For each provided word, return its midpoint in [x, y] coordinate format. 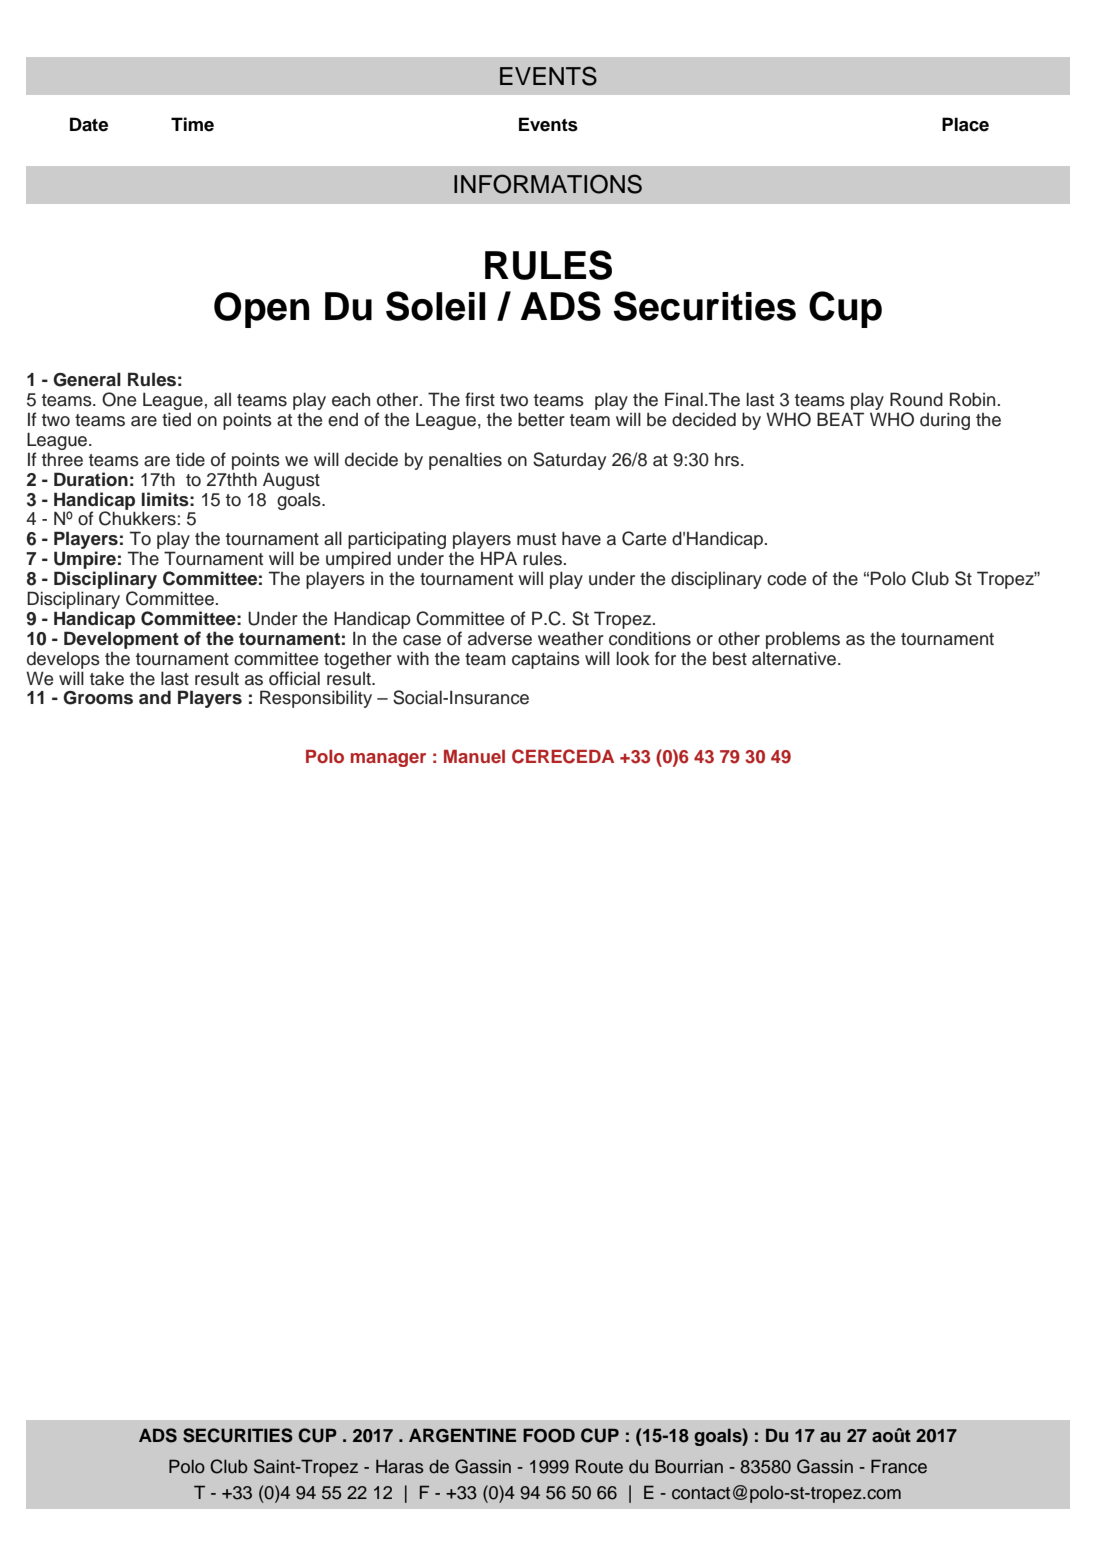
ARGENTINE [462, 1435]
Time [192, 124]
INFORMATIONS [548, 184]
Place [965, 124]
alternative [795, 658]
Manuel [474, 756]
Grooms [98, 698]
